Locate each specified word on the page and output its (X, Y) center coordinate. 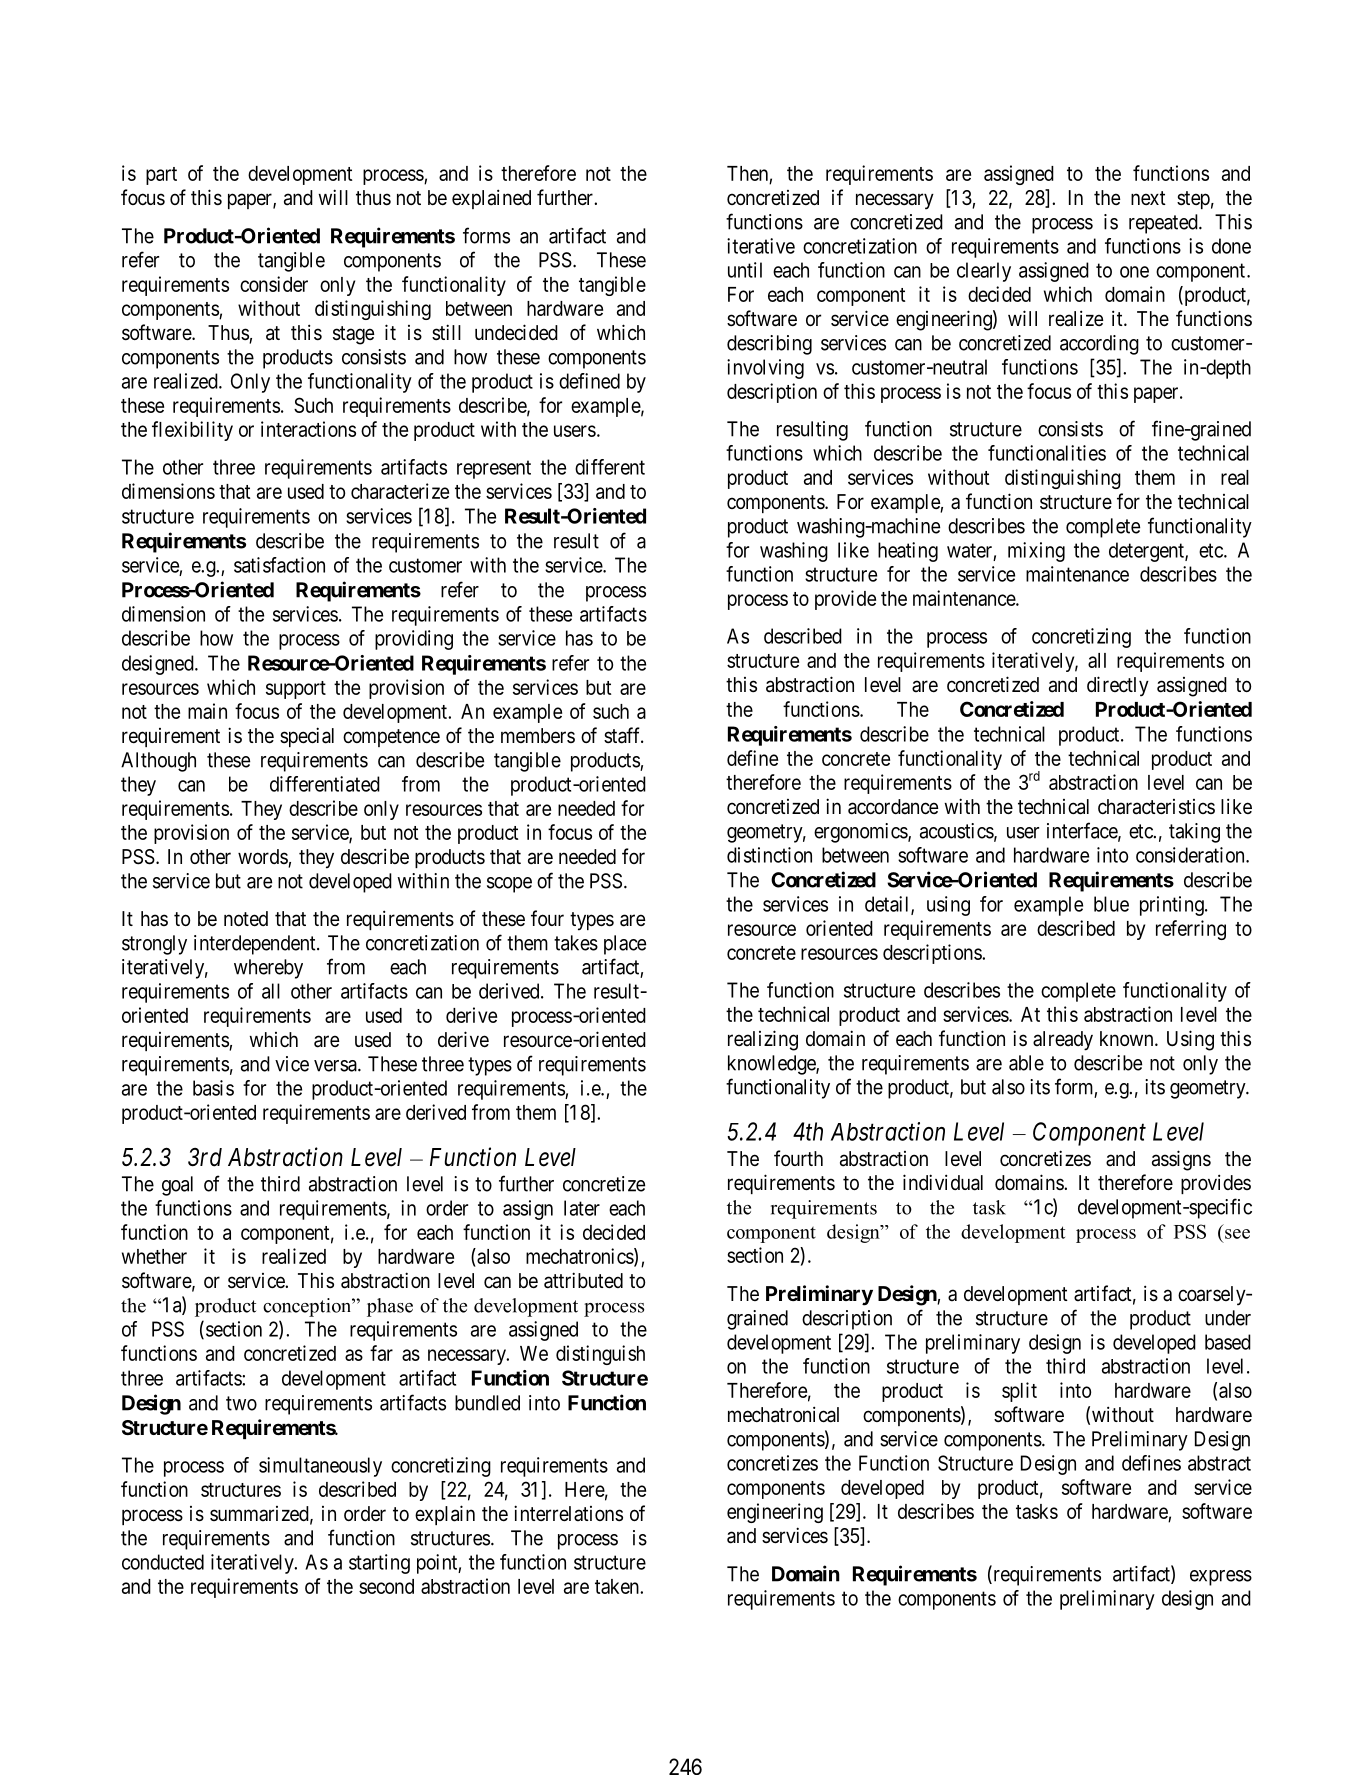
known (1128, 1038)
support (296, 690)
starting (379, 1564)
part (161, 176)
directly (1118, 686)
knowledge (772, 1065)
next (1148, 198)
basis (213, 1088)
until (745, 270)
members (538, 735)
